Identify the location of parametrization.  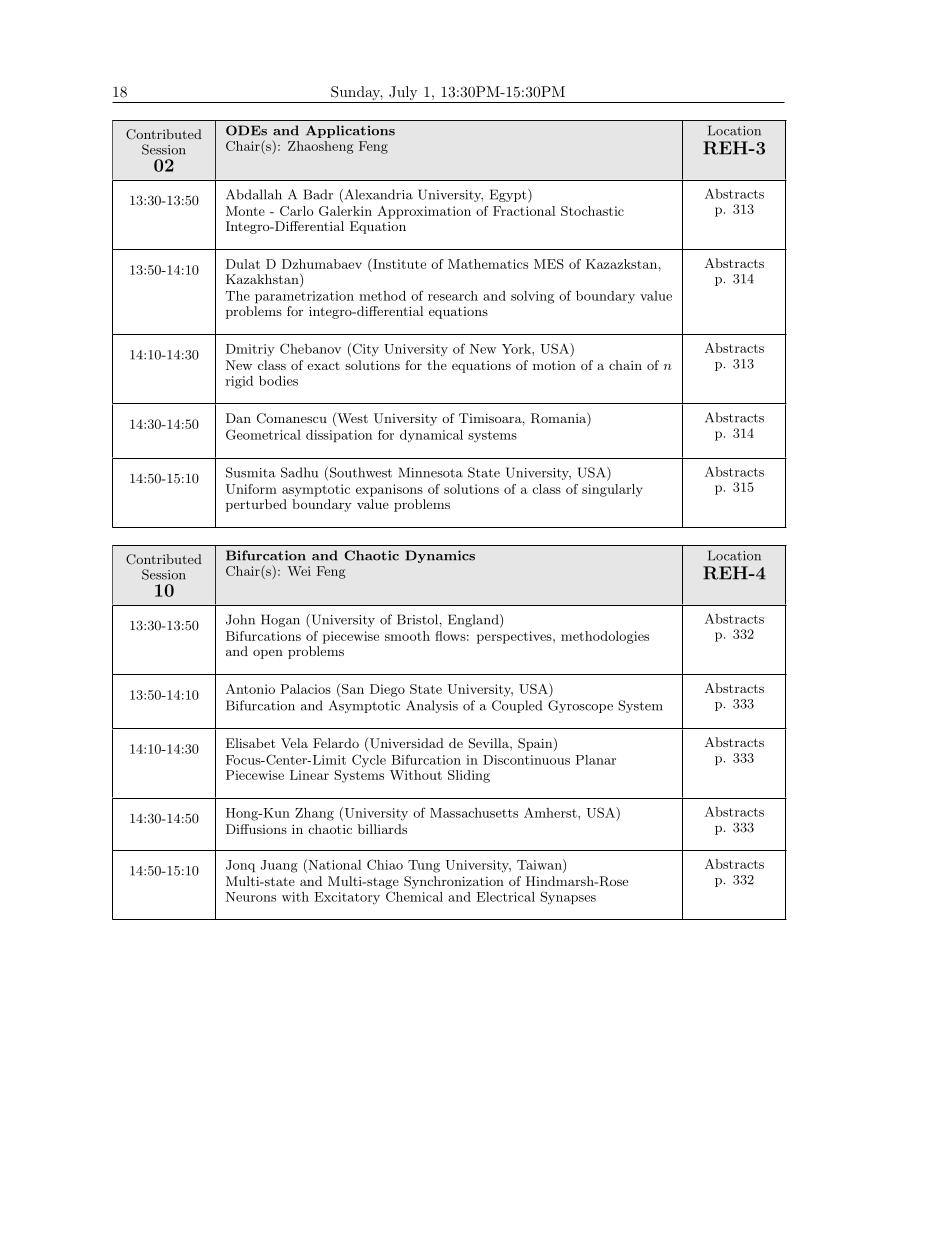
(304, 297).
